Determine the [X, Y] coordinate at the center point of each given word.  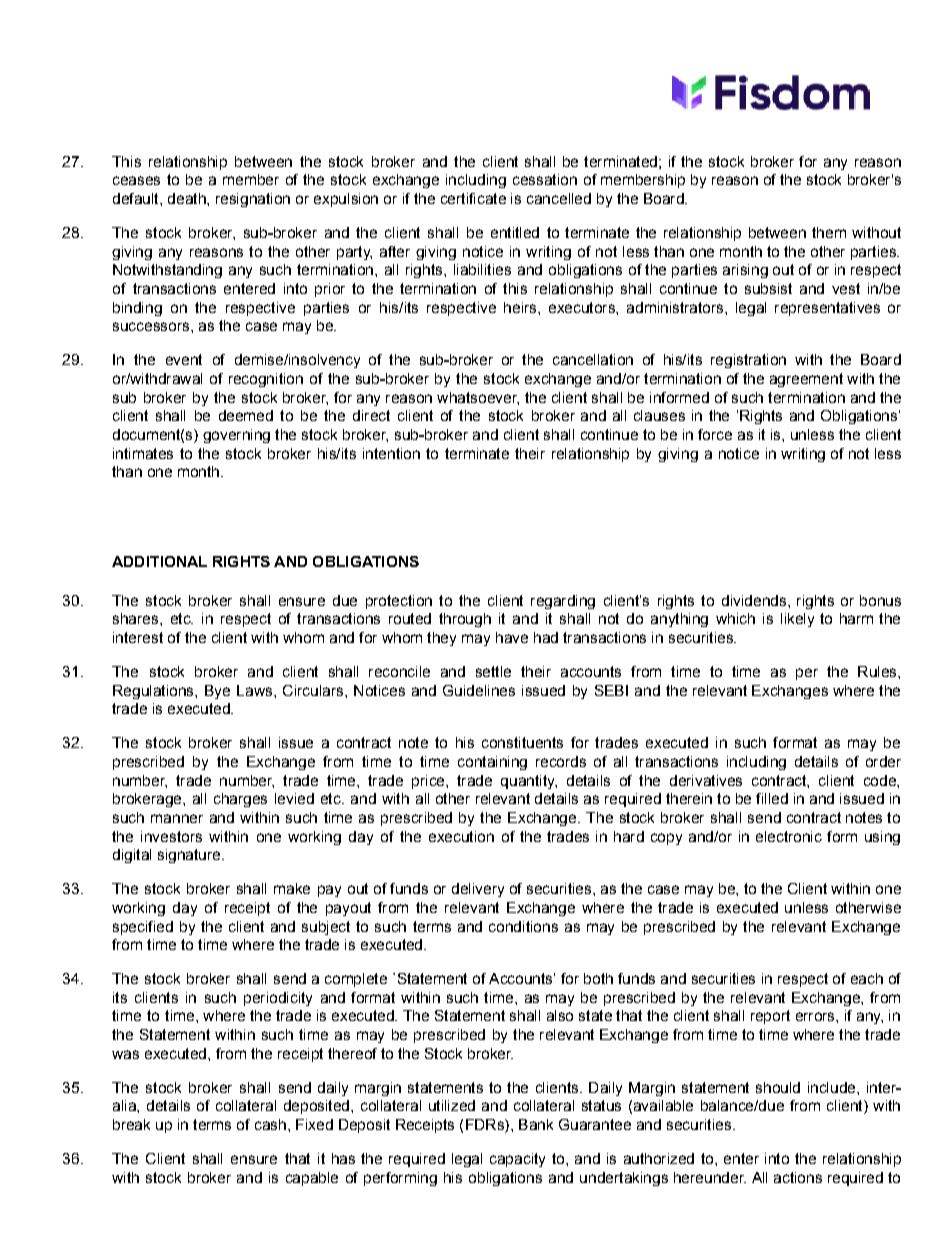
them [829, 232]
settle [493, 671]
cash [270, 1124]
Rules [878, 671]
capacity [517, 1160]
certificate [473, 198]
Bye [217, 692]
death [188, 198]
